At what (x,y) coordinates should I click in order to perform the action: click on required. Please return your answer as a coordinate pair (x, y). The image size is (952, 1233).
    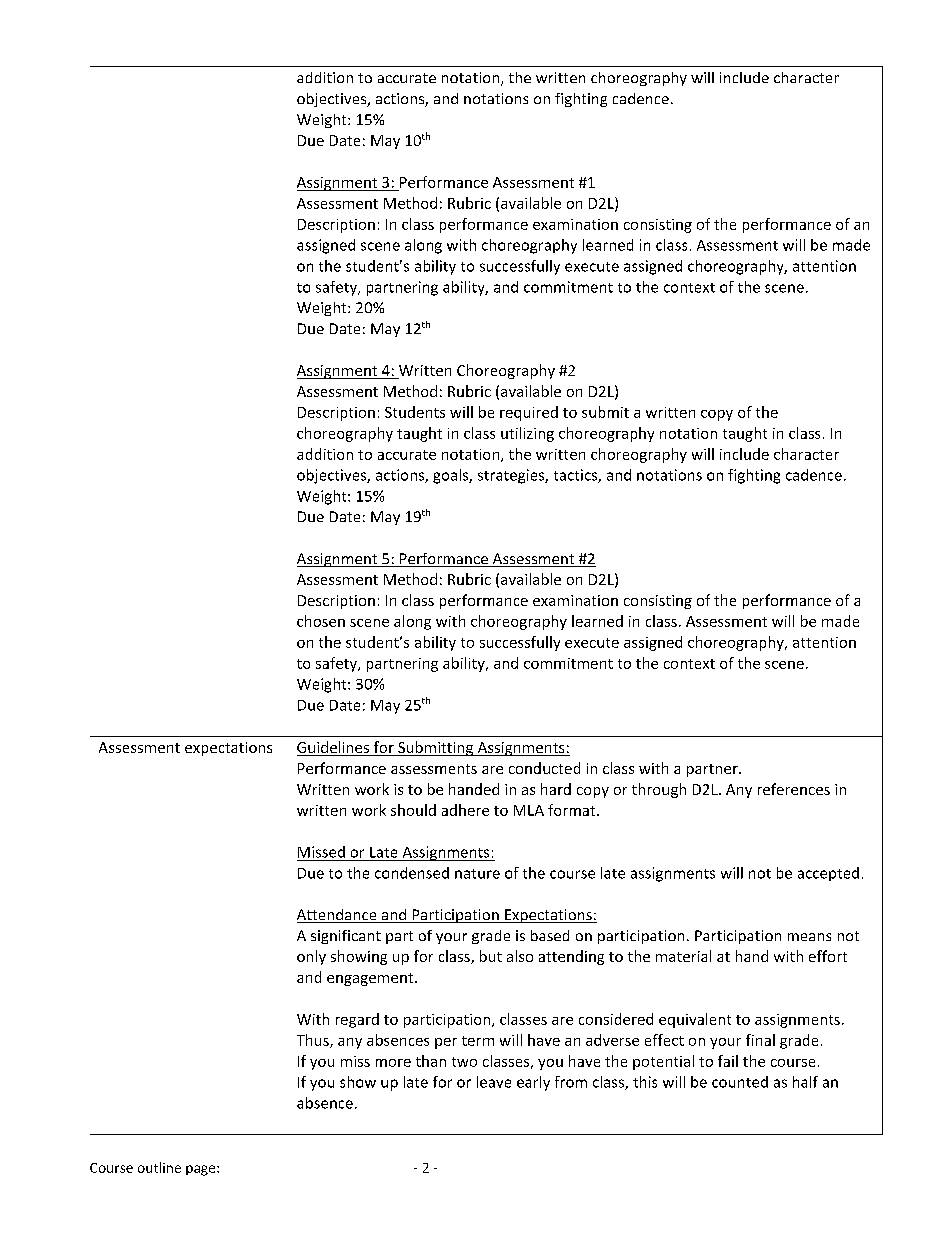
    Looking at the image, I should click on (529, 413).
